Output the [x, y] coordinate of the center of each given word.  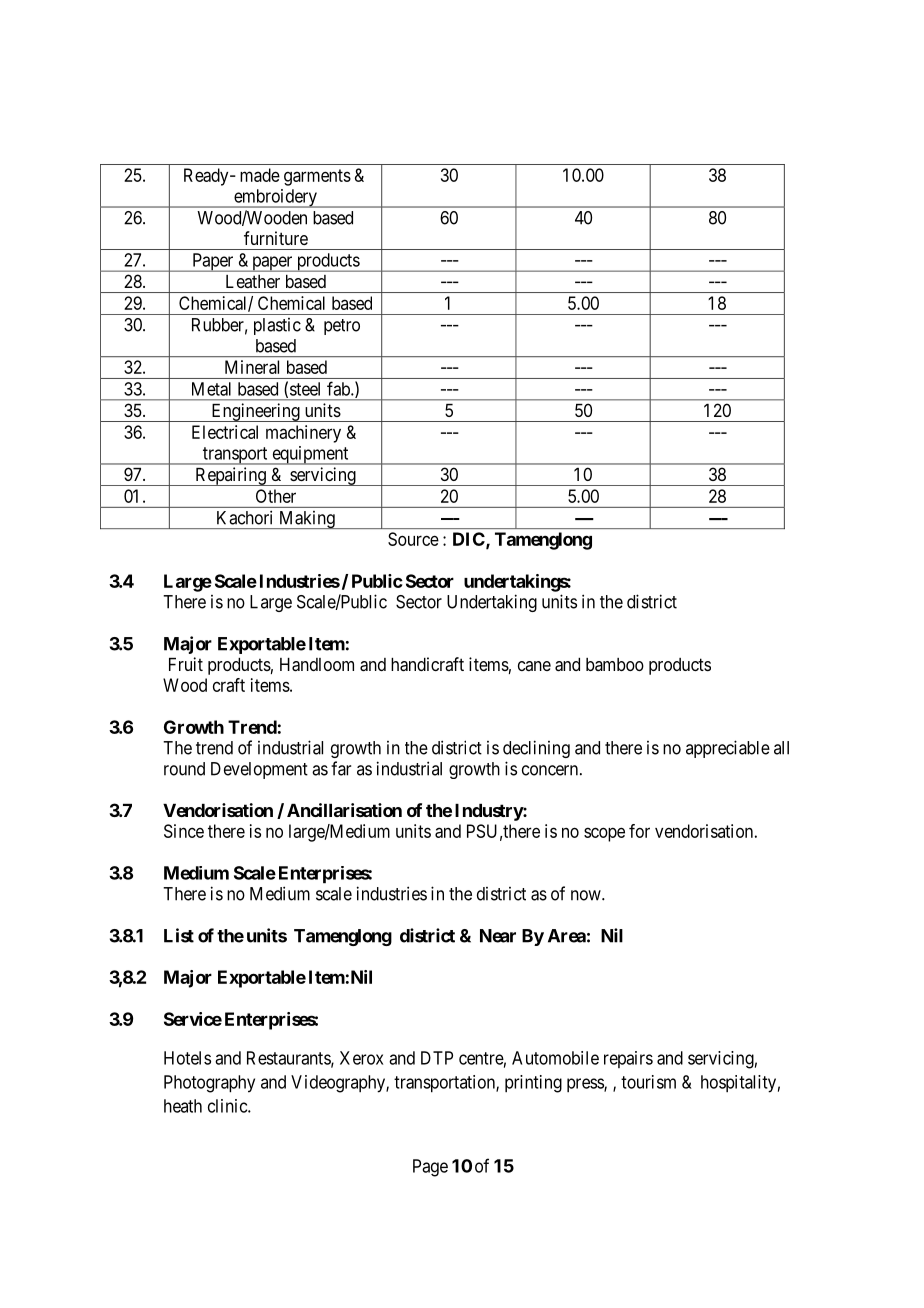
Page [430, 1168]
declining [536, 749]
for [639, 831]
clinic [228, 1106]
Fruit [186, 664]
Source [413, 539]
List [179, 935]
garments [317, 177]
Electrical [225, 432]
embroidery [275, 198]
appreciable [728, 749]
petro [342, 327]
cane [534, 666]
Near [498, 936]
